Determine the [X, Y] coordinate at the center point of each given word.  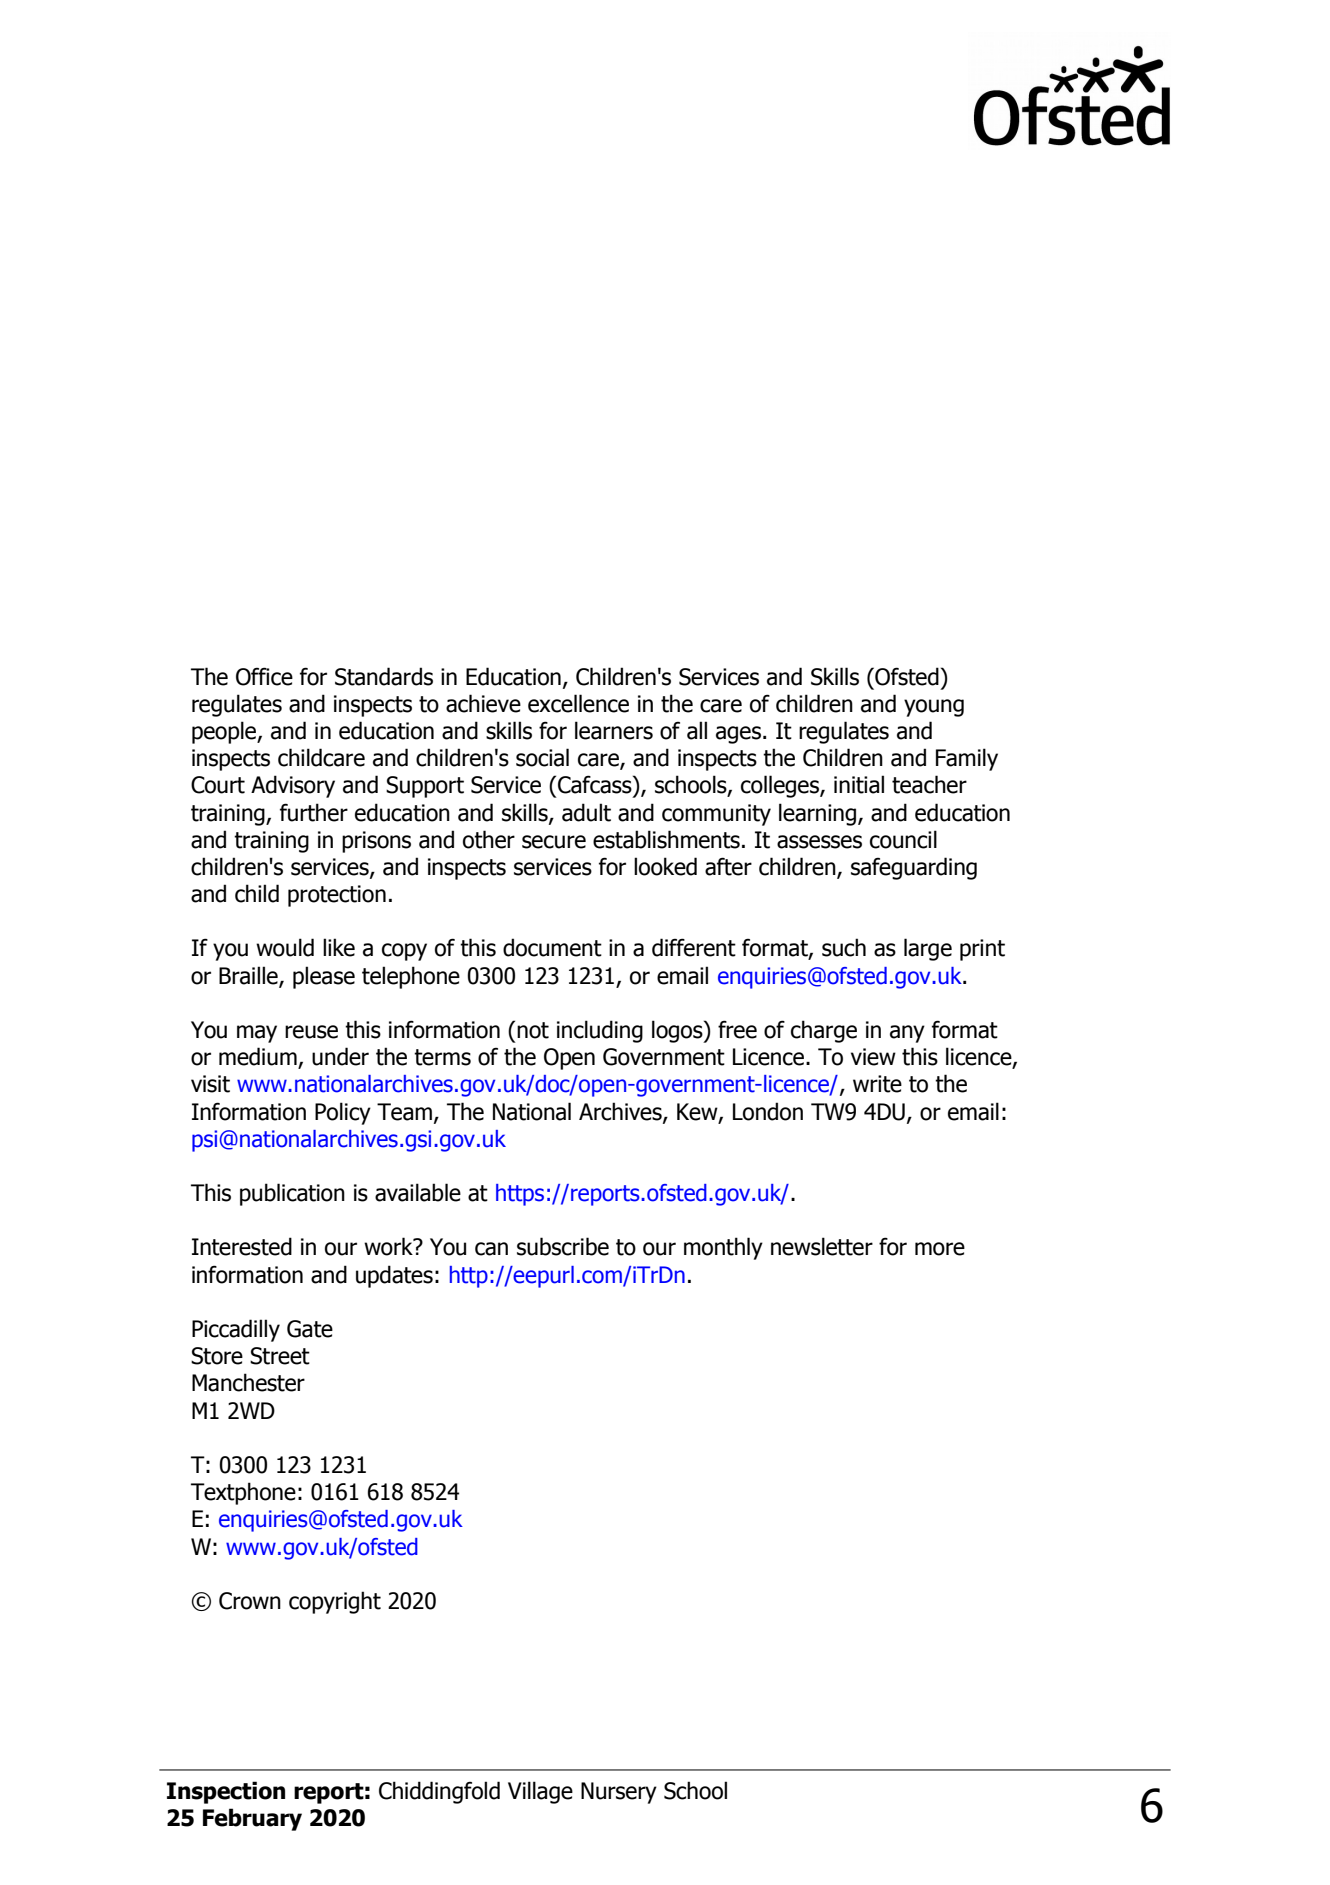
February [252, 1819]
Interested [242, 1246]
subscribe [563, 1246]
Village [540, 1792]
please [324, 977]
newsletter [822, 1246]
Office [264, 676]
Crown [250, 1601]
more [940, 1249]
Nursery [619, 1793]
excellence [578, 703]
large [928, 949]
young [934, 708]
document [552, 947]
